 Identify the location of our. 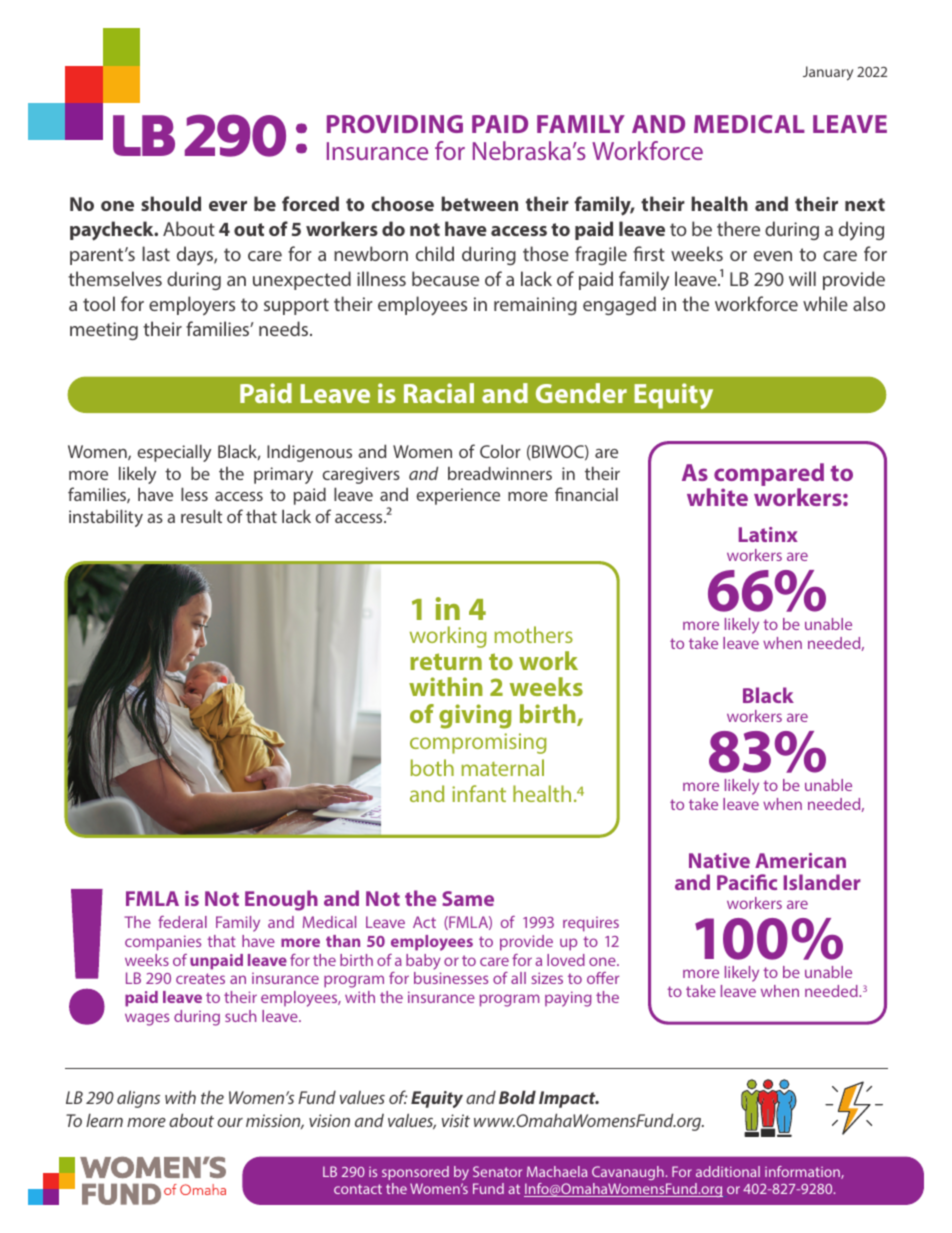
(230, 1122).
